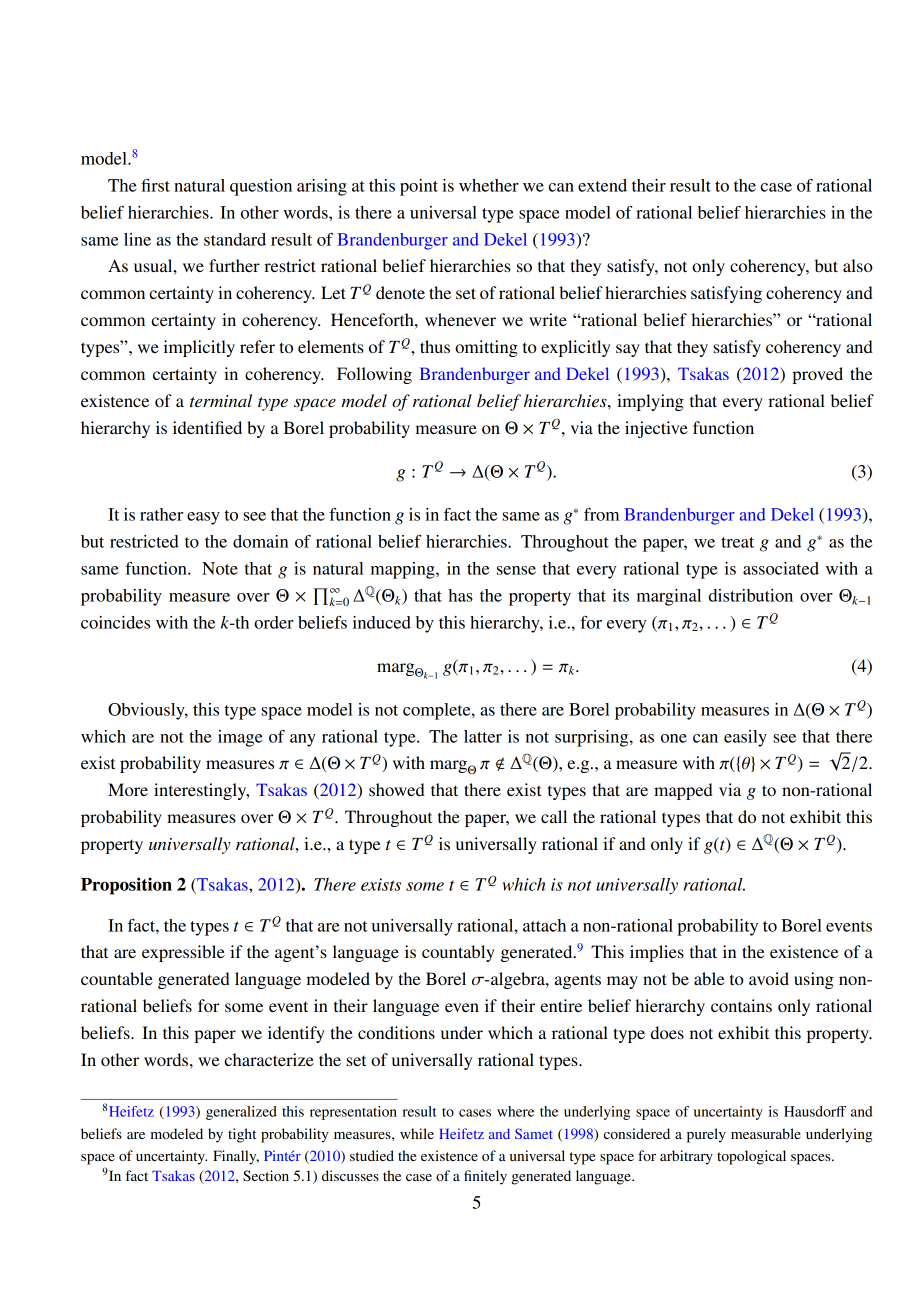 The image size is (924, 1308). I want to click on finitely, so click(485, 1177).
